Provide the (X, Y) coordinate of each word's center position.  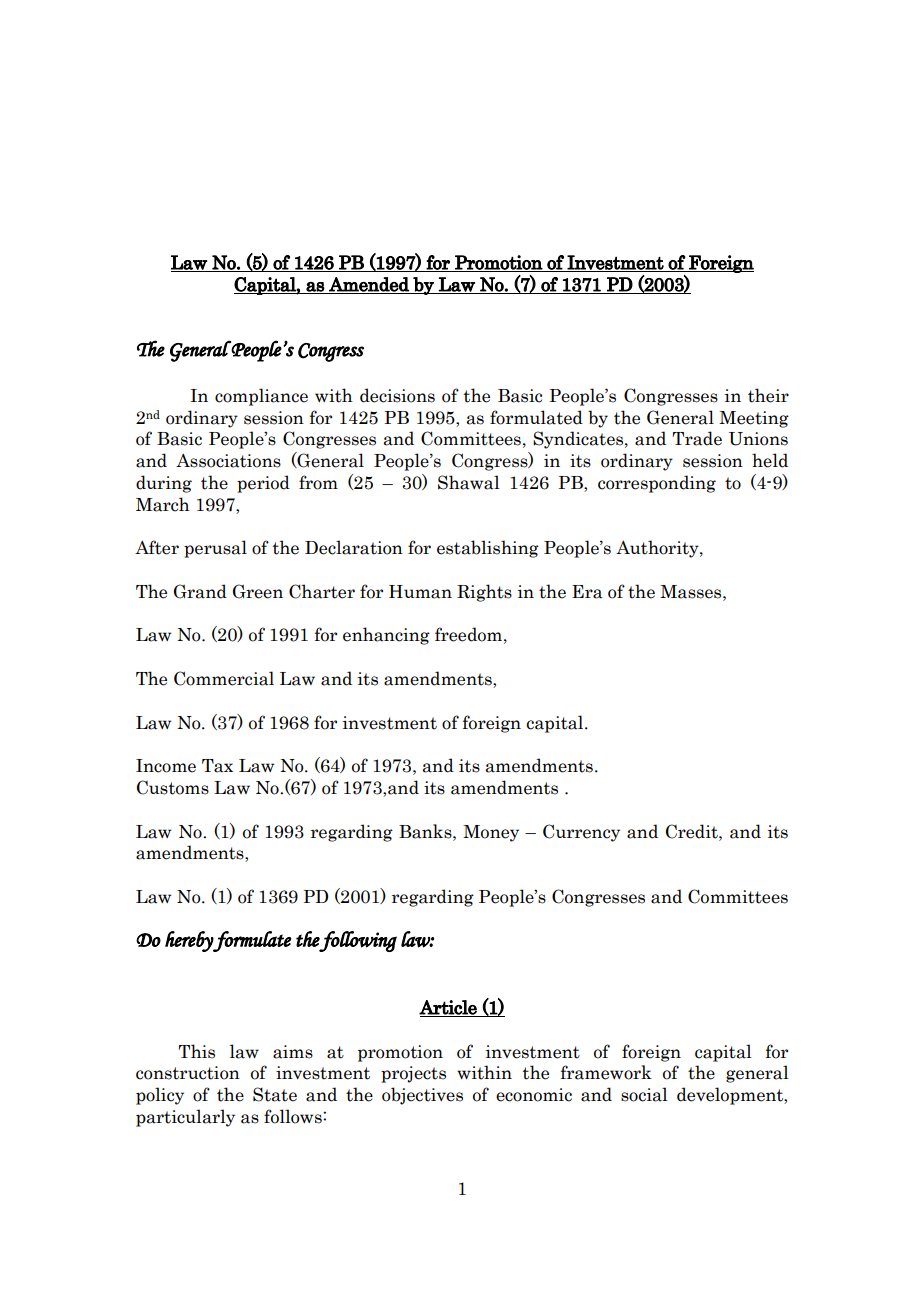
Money (491, 833)
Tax (217, 766)
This (196, 1051)
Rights (484, 593)
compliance (261, 397)
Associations (228, 460)
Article (449, 1008)
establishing (488, 549)
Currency (581, 833)
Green (258, 591)
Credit (693, 831)
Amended (369, 285)
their (768, 395)
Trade (697, 438)
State (275, 1094)
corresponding (657, 484)
